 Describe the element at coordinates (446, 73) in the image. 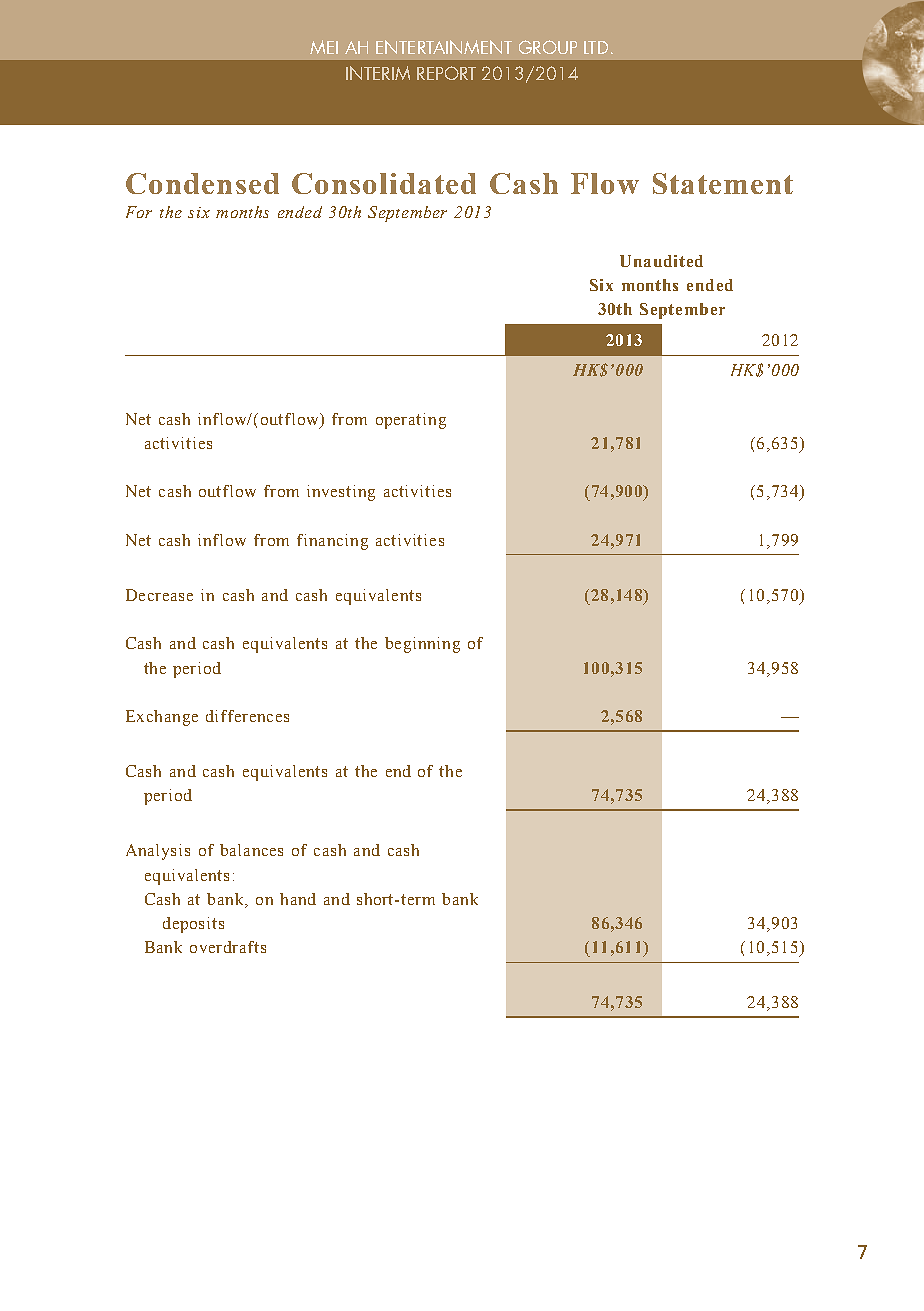

I see `REPORT` at that location.
